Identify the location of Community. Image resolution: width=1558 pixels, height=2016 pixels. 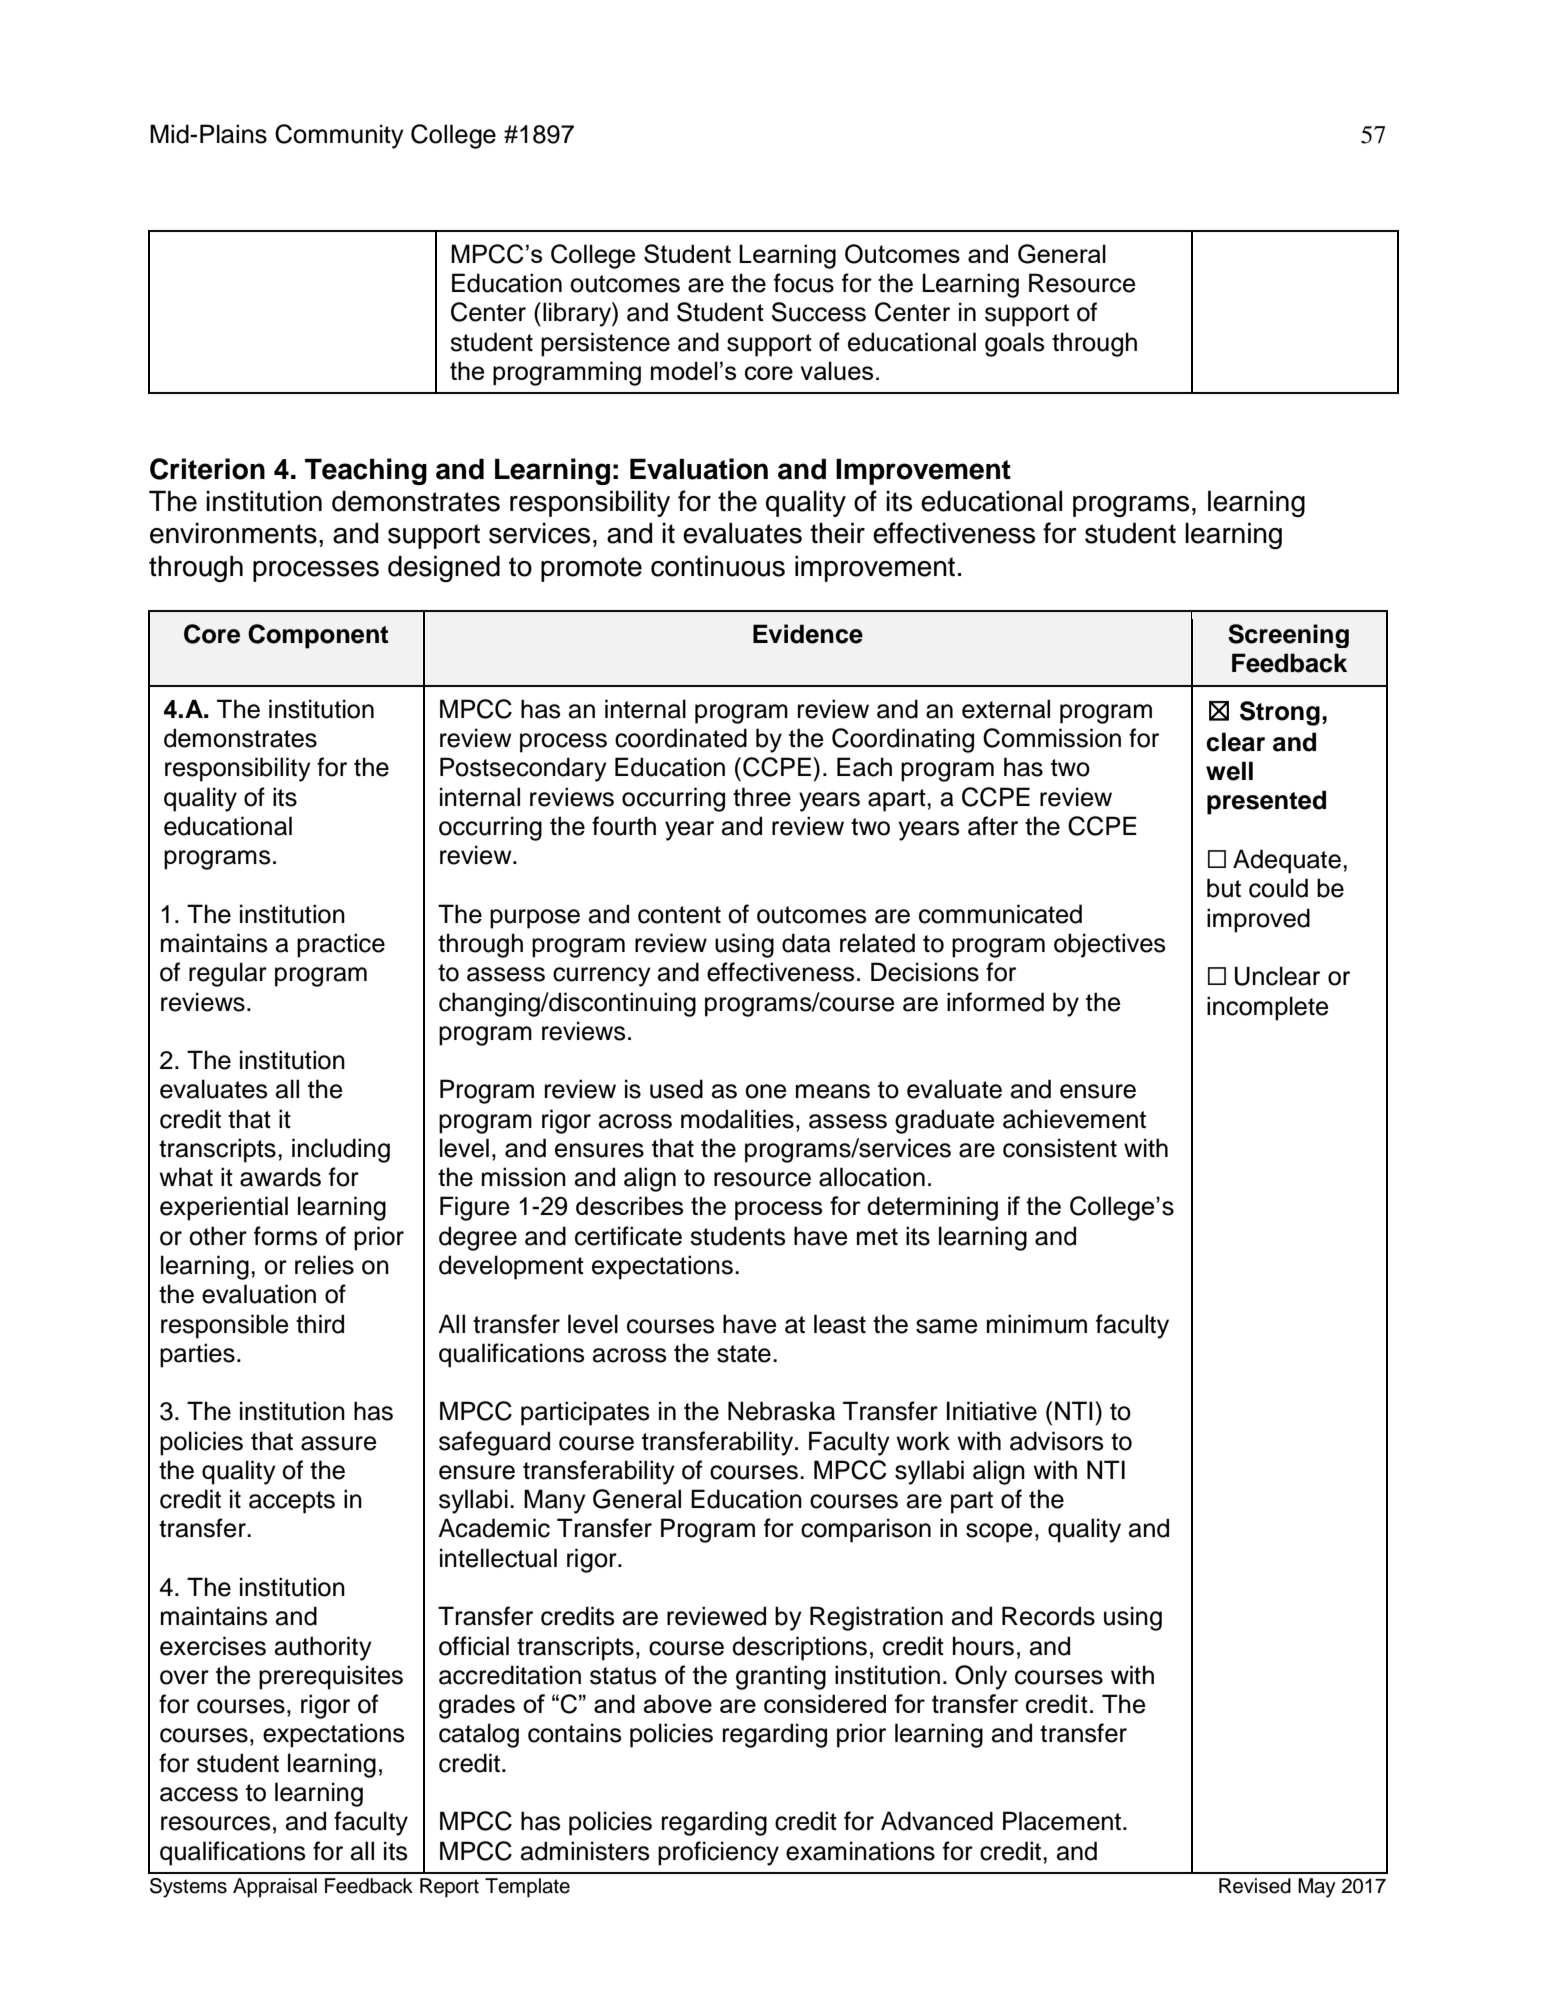
(339, 136).
